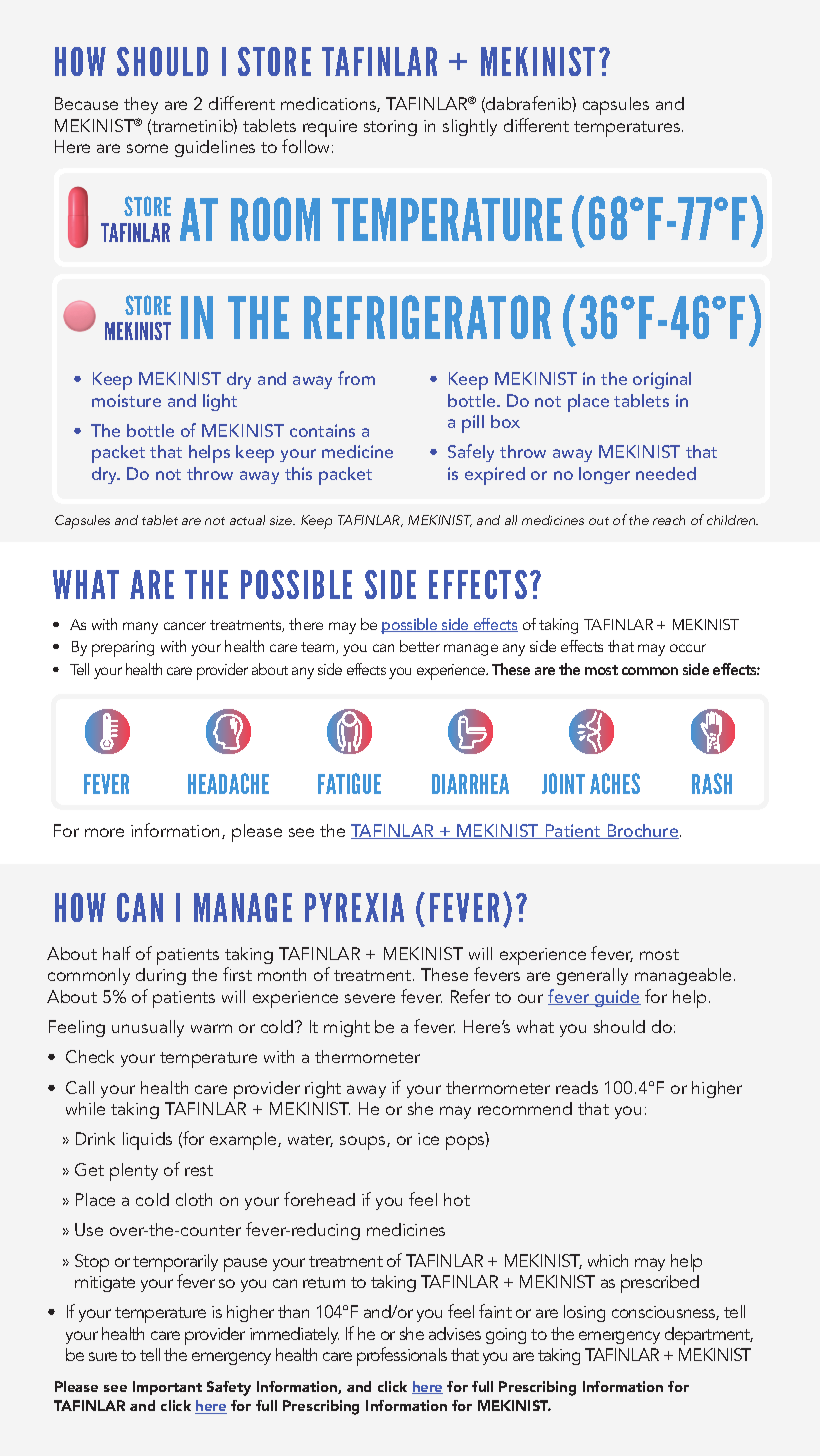  What do you see at coordinates (390, 128) in the screenshot?
I see `storing` at bounding box center [390, 128].
